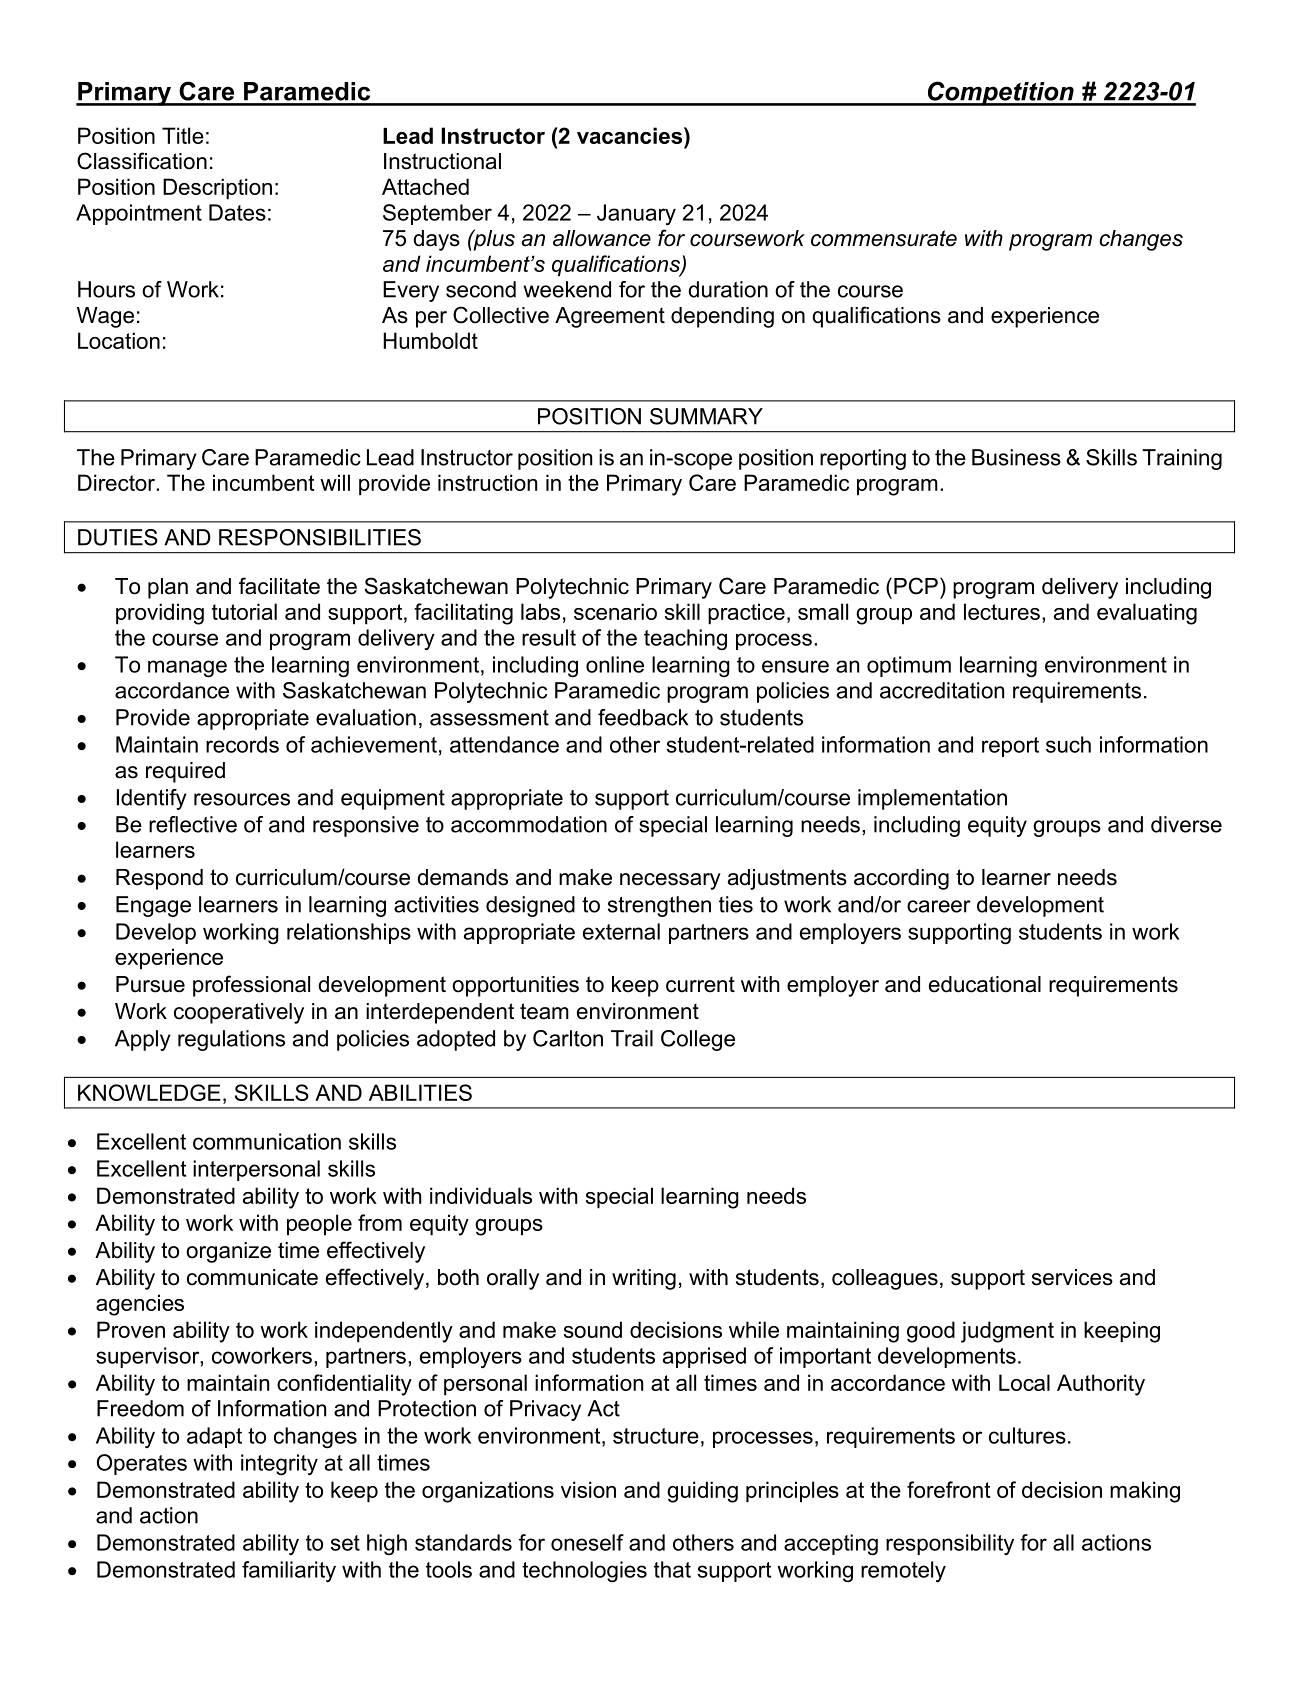 Image resolution: width=1299 pixels, height=1681 pixels. I want to click on such, so click(1068, 744).
